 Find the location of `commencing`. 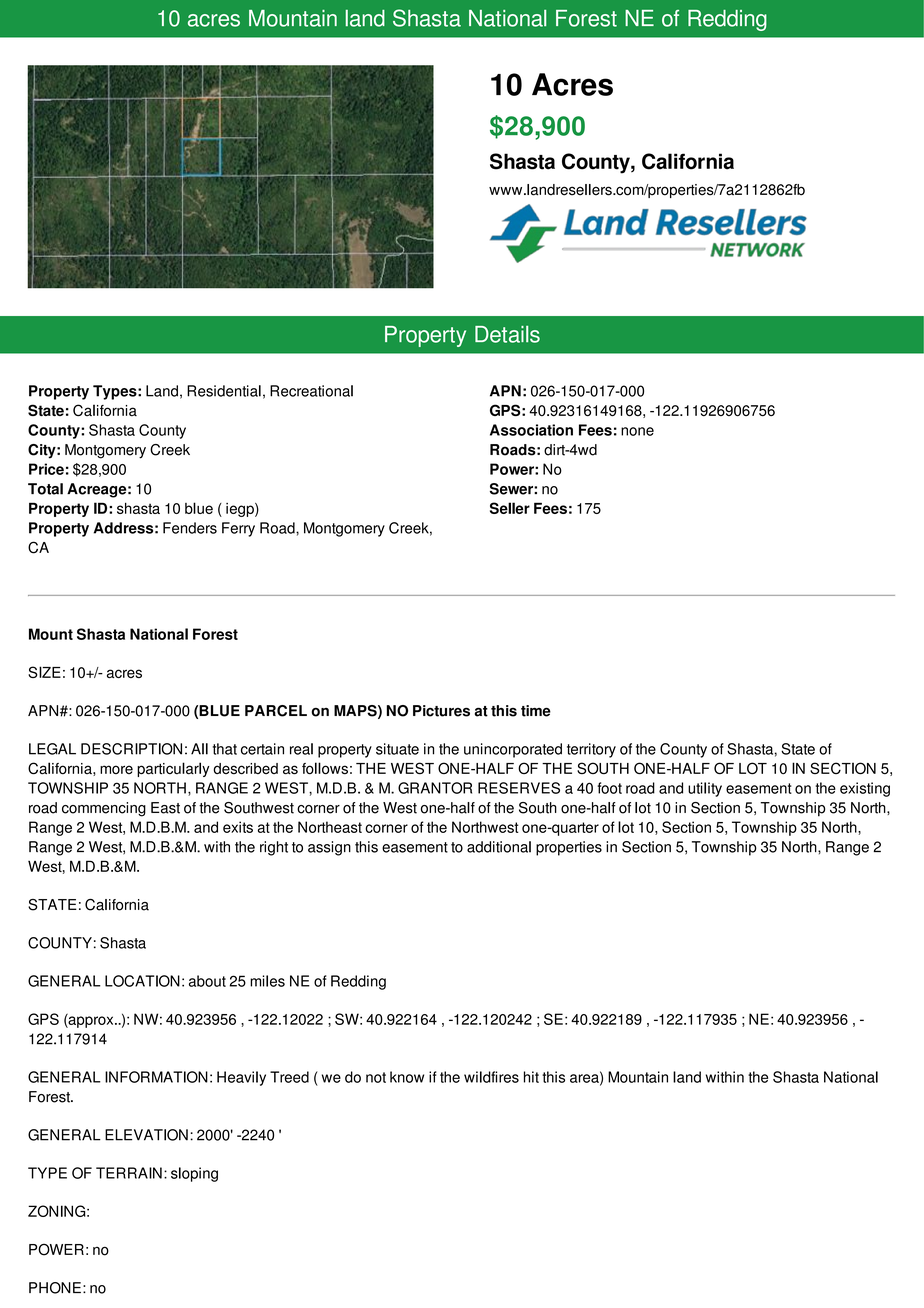

commencing is located at coordinates (104, 809).
